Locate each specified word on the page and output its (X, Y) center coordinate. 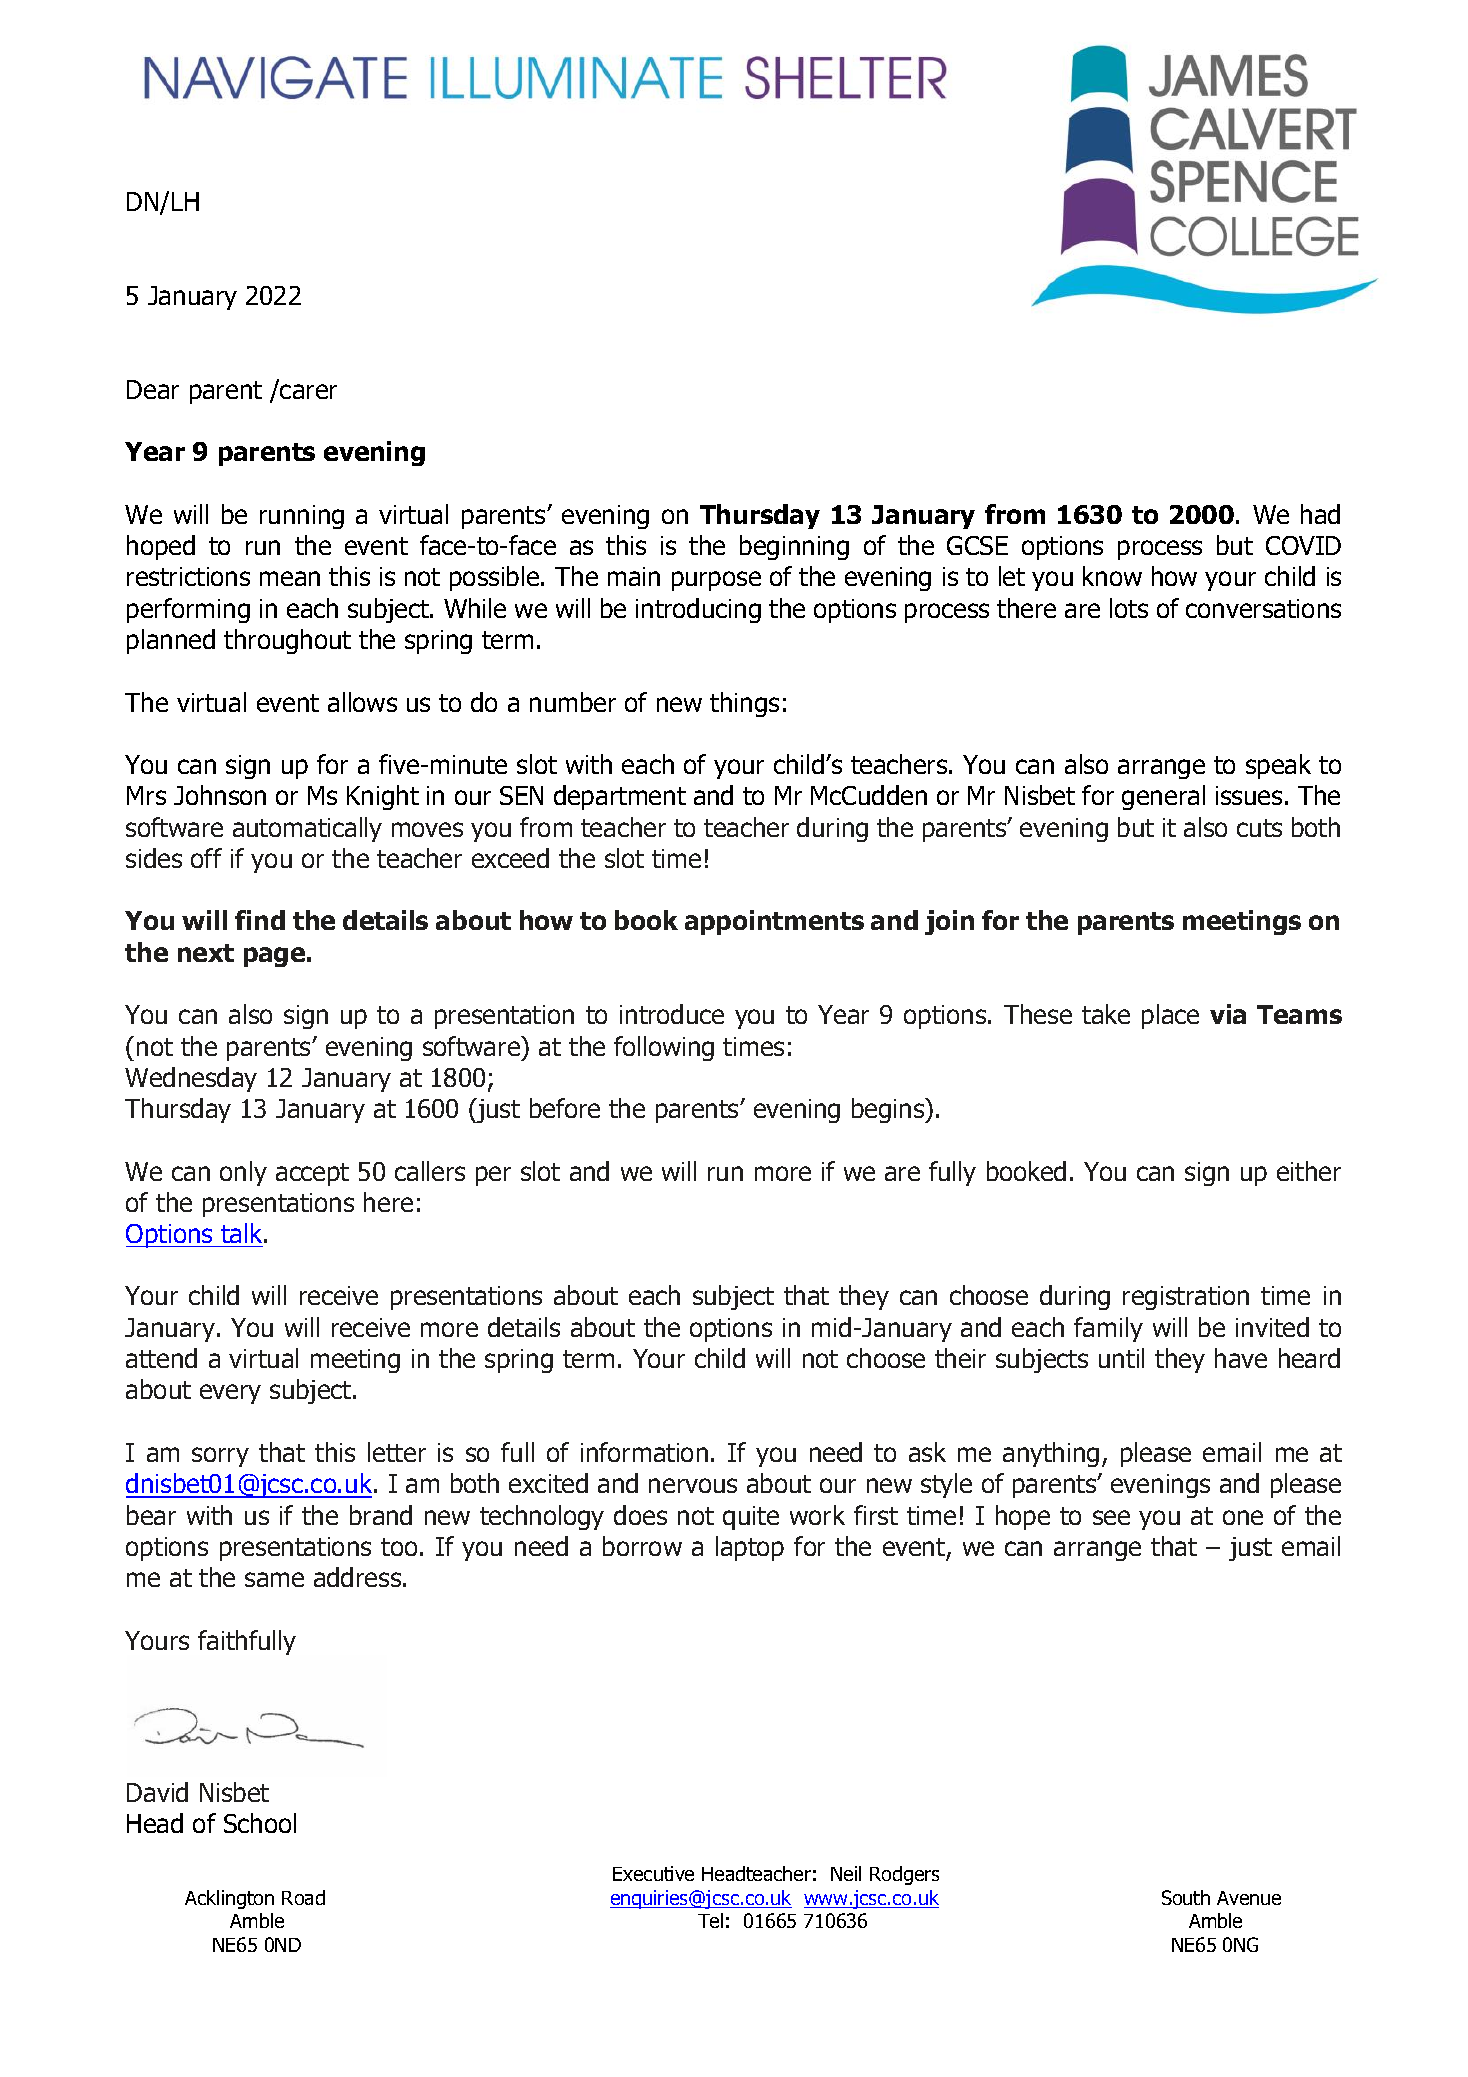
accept (312, 1174)
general (1163, 797)
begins (889, 1110)
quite (751, 1518)
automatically (307, 829)
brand (381, 1515)
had (1320, 514)
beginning (794, 547)
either (1309, 1171)
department (620, 797)
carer (308, 391)
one (1243, 1517)
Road (303, 1897)
